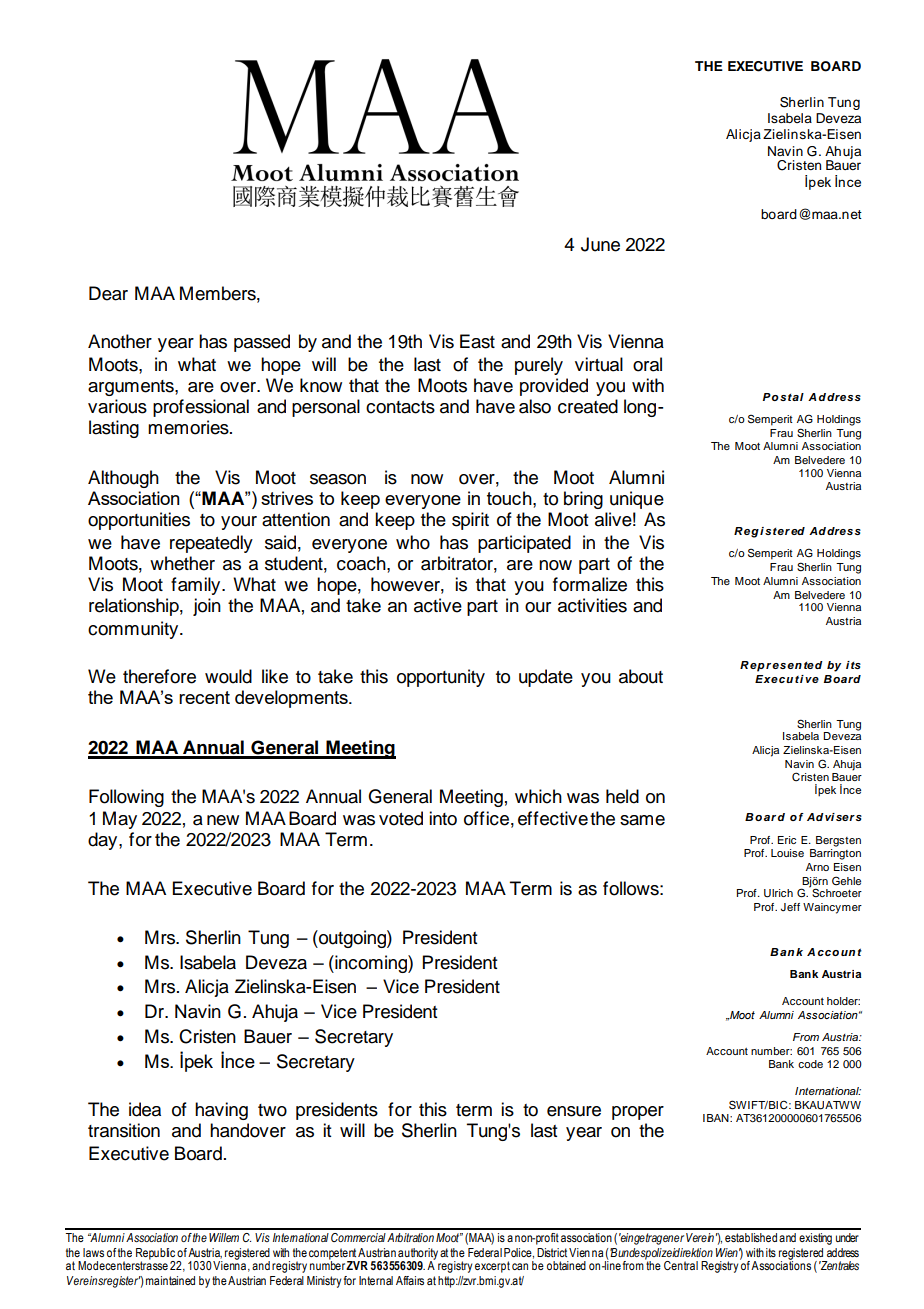  Describe the element at coordinates (126, 798) in the image. I see `Following` at that location.
